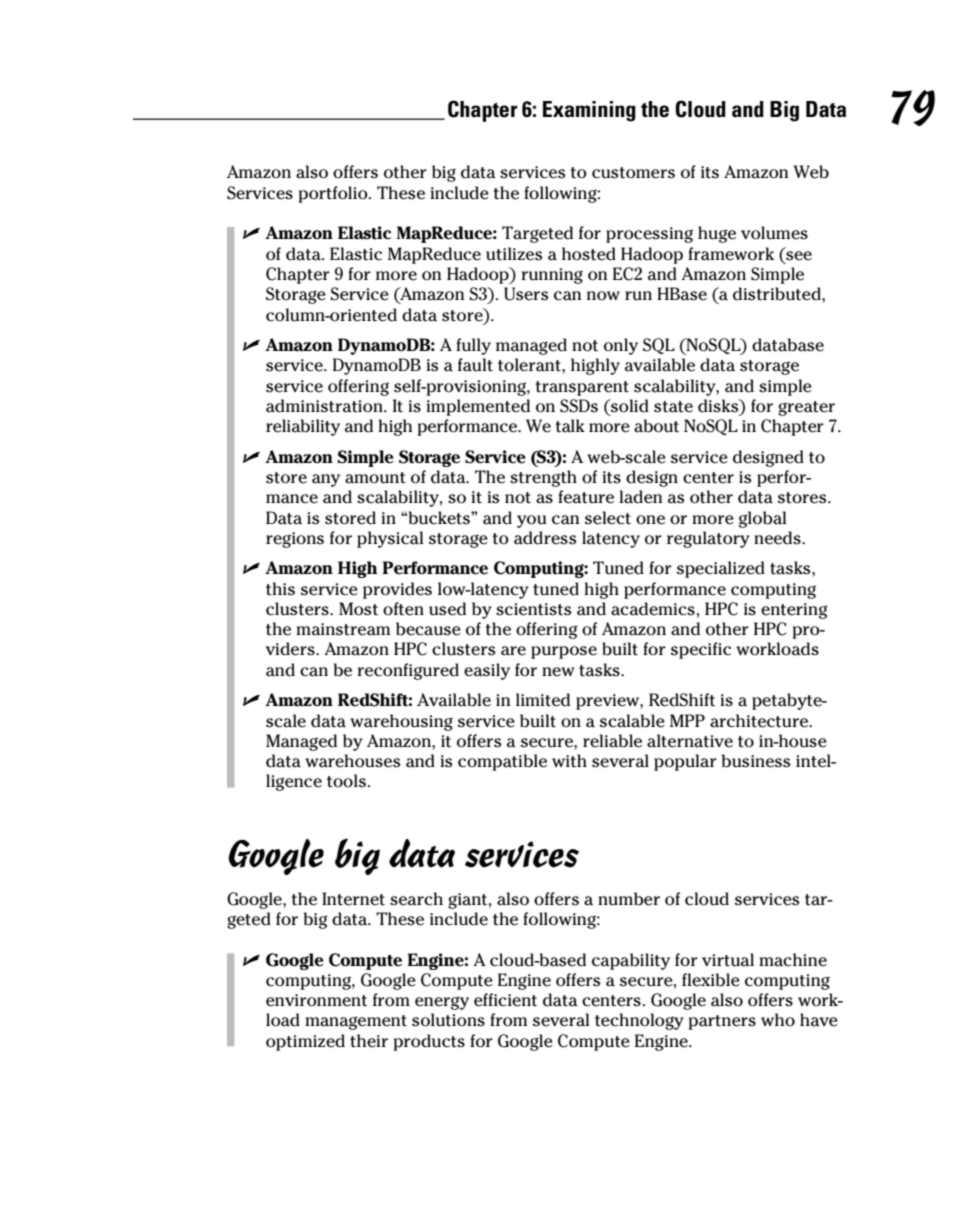 The width and height of the screenshot is (980, 1229). What do you see at coordinates (719, 407) in the screenshot?
I see `disks` at bounding box center [719, 407].
